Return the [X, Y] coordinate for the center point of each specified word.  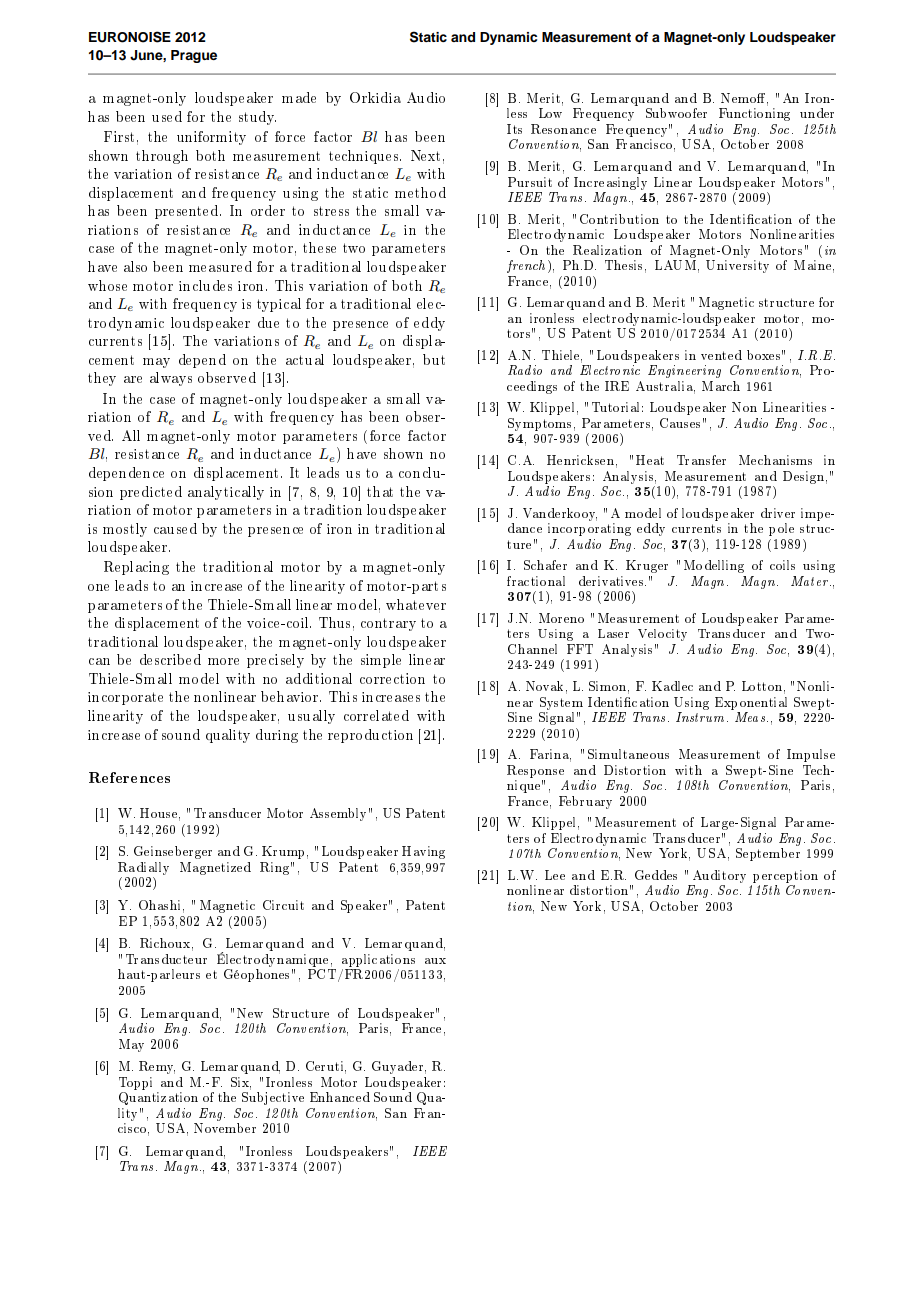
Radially [143, 868]
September [768, 854]
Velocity [662, 635]
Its [514, 129]
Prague [194, 56]
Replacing [136, 568]
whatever [416, 604]
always [171, 379]
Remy [157, 1067]
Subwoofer [676, 113]
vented [721, 355]
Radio [525, 370]
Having [423, 852]
